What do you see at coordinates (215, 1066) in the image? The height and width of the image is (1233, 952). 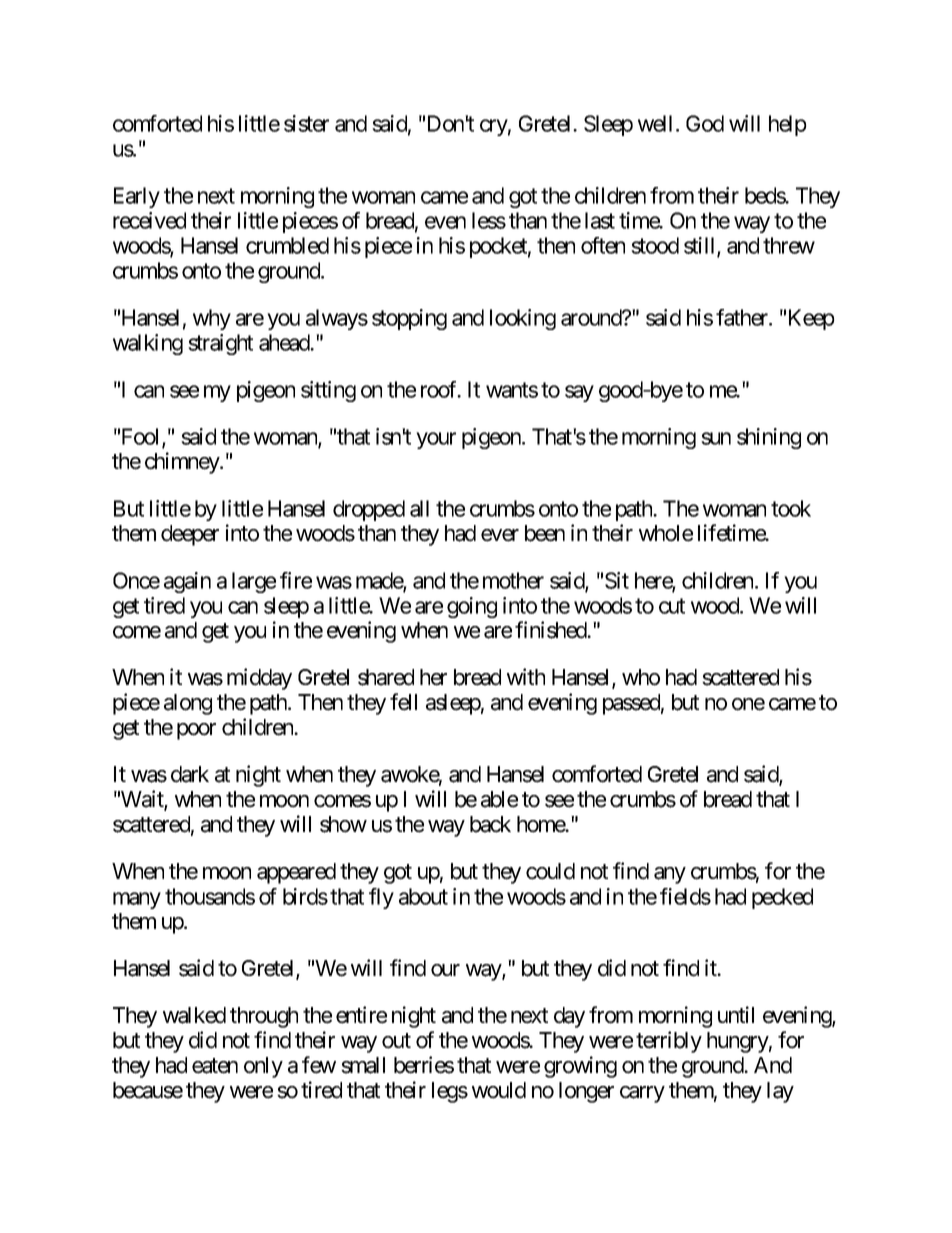 I see `eaten` at bounding box center [215, 1066].
